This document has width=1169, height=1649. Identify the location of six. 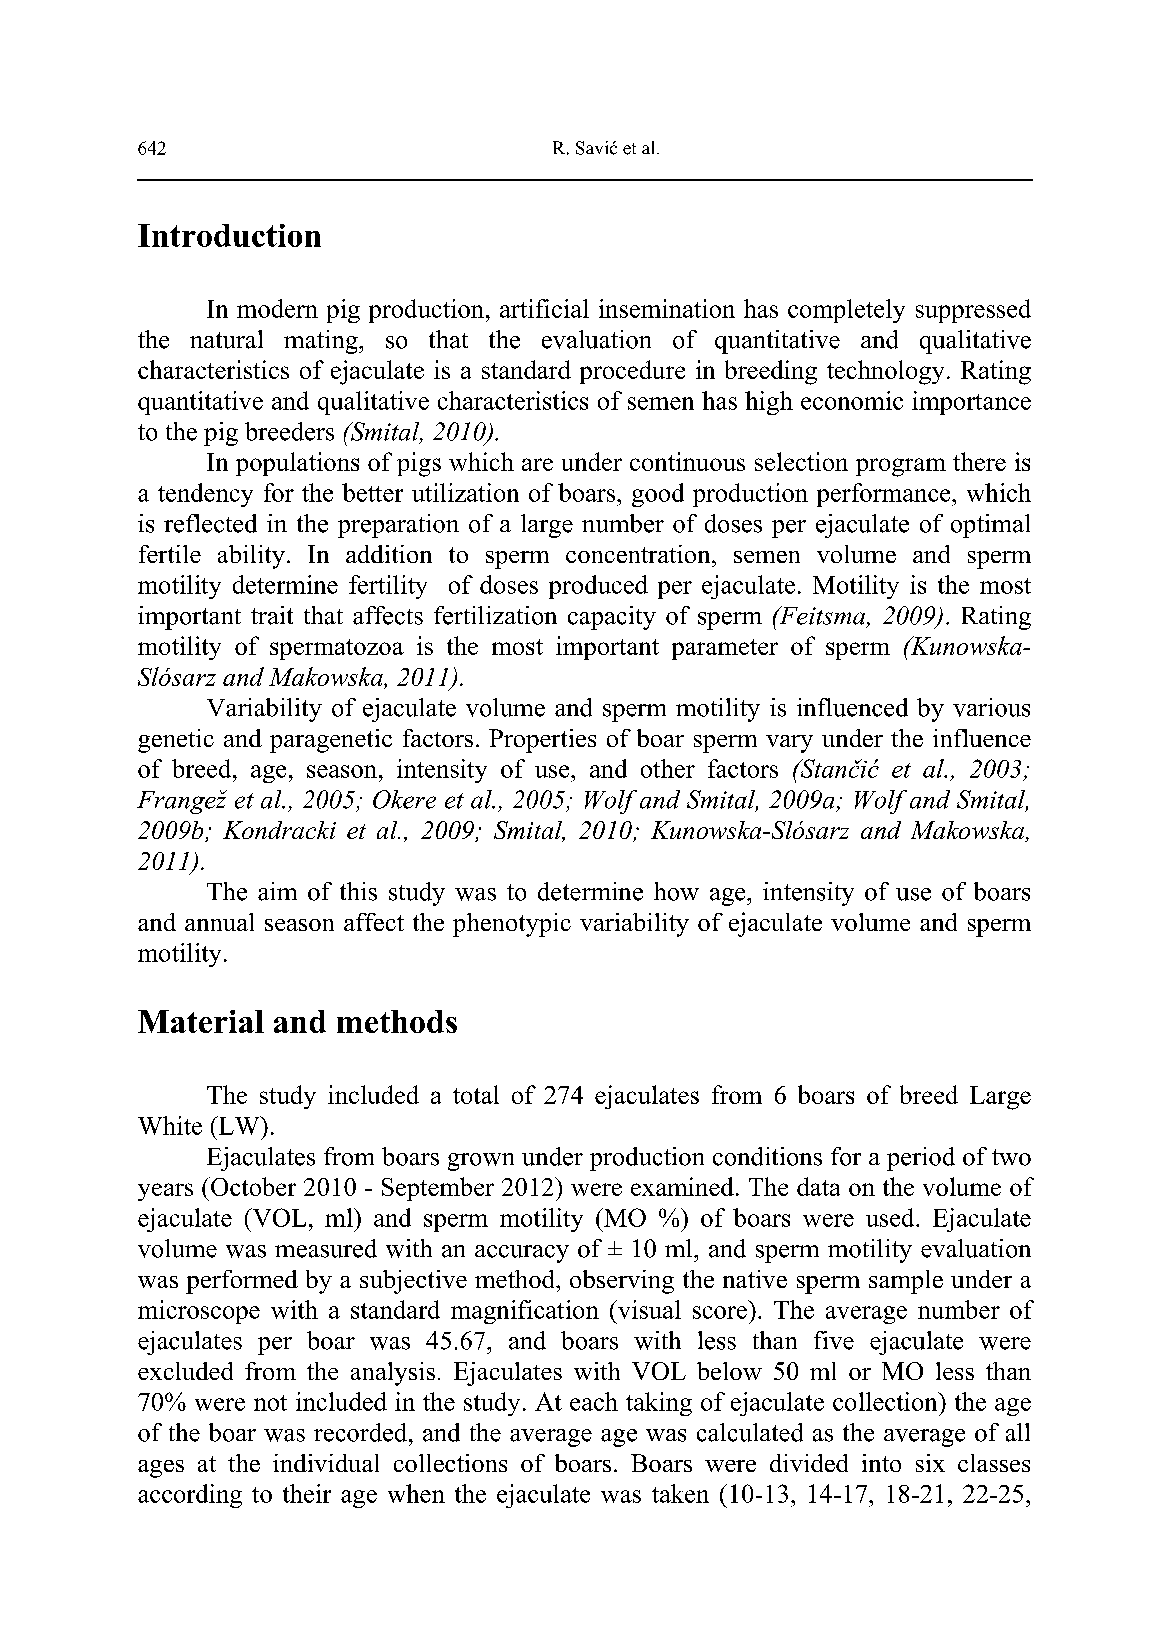
(930, 1463).
